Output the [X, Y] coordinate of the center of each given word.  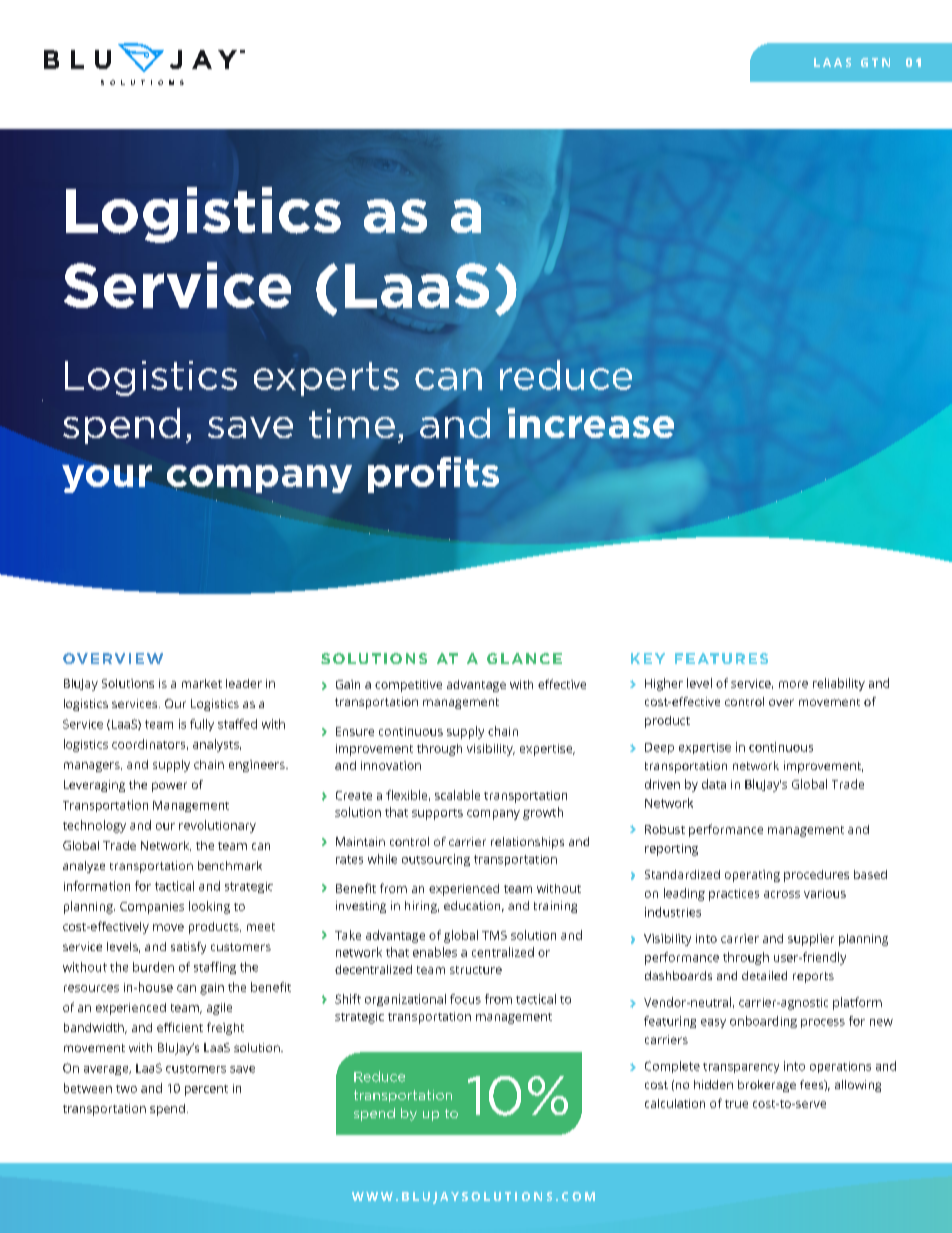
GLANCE [524, 658]
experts [326, 379]
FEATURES [721, 658]
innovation [391, 765]
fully [202, 725]
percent [206, 1090]
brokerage [767, 1086]
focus [465, 999]
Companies [152, 908]
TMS [494, 935]
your [107, 479]
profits [433, 475]
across [782, 894]
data [714, 784]
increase [591, 423]
